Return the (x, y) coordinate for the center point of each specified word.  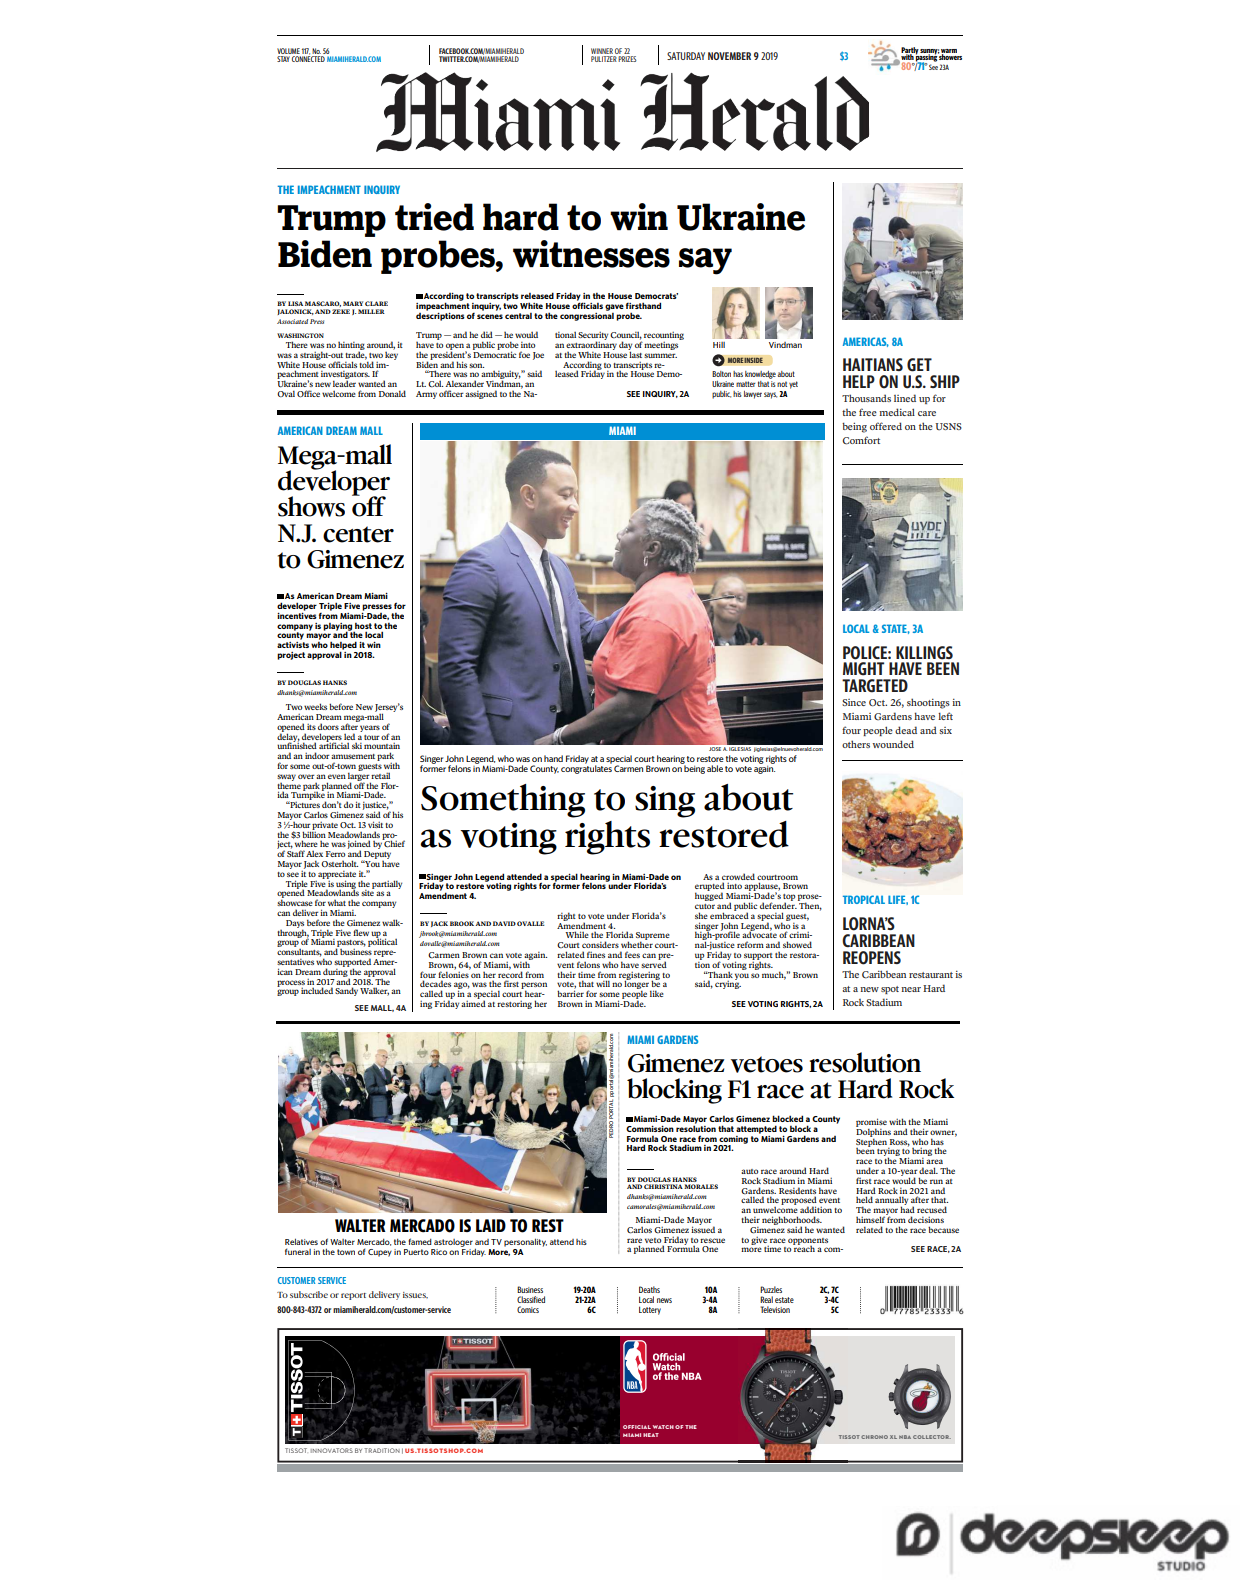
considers (600, 944)
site (367, 892)
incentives (297, 614)
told (366, 363)
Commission (650, 1129)
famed (420, 1241)
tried (434, 217)
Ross (900, 1143)
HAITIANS (873, 364)
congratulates (586, 768)
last (635, 353)
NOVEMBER (729, 56)
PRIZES (627, 59)
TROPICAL (864, 899)
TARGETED (875, 686)
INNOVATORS (332, 1450)
